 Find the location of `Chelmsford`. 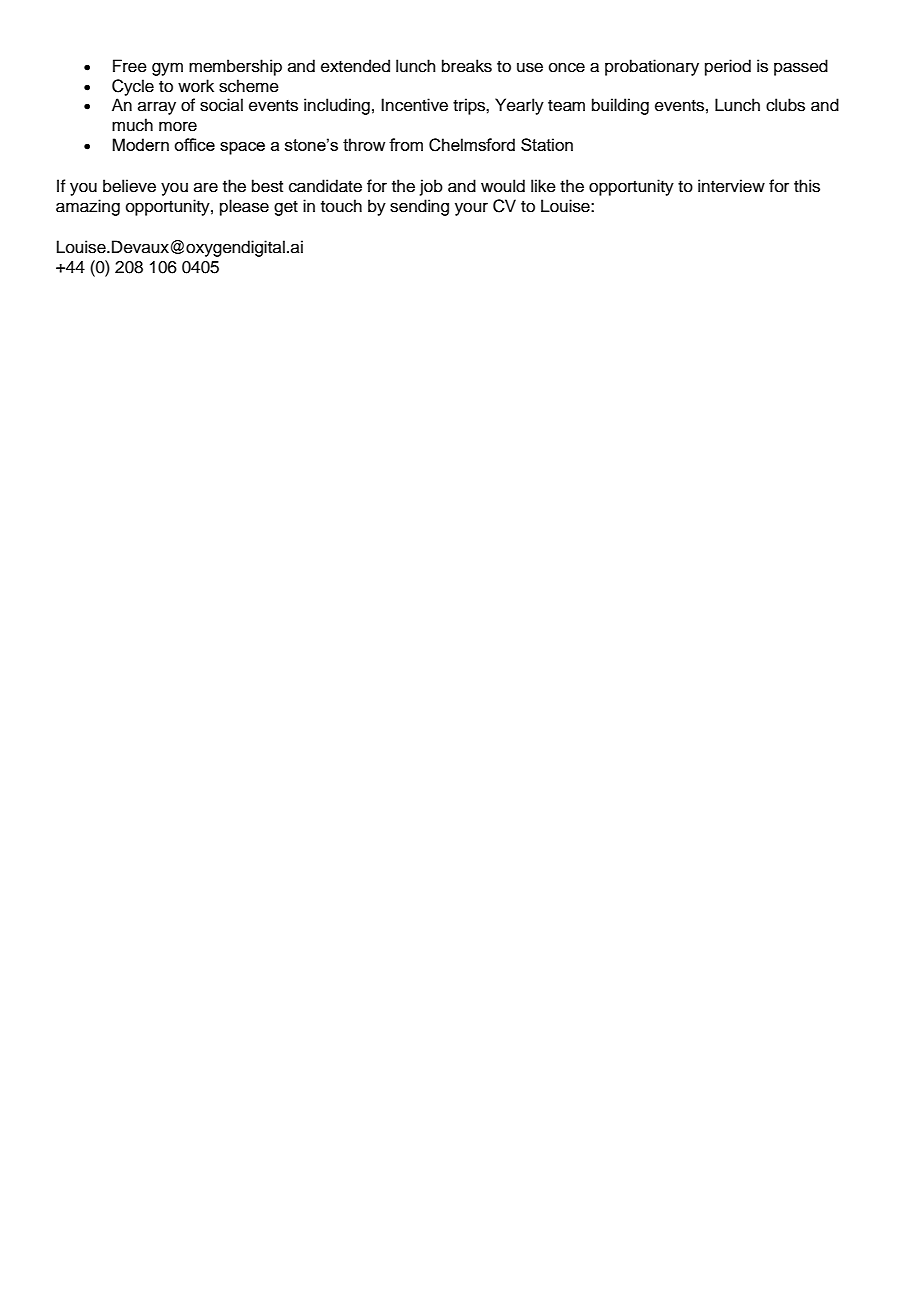

Chelmsford is located at coordinates (472, 145).
